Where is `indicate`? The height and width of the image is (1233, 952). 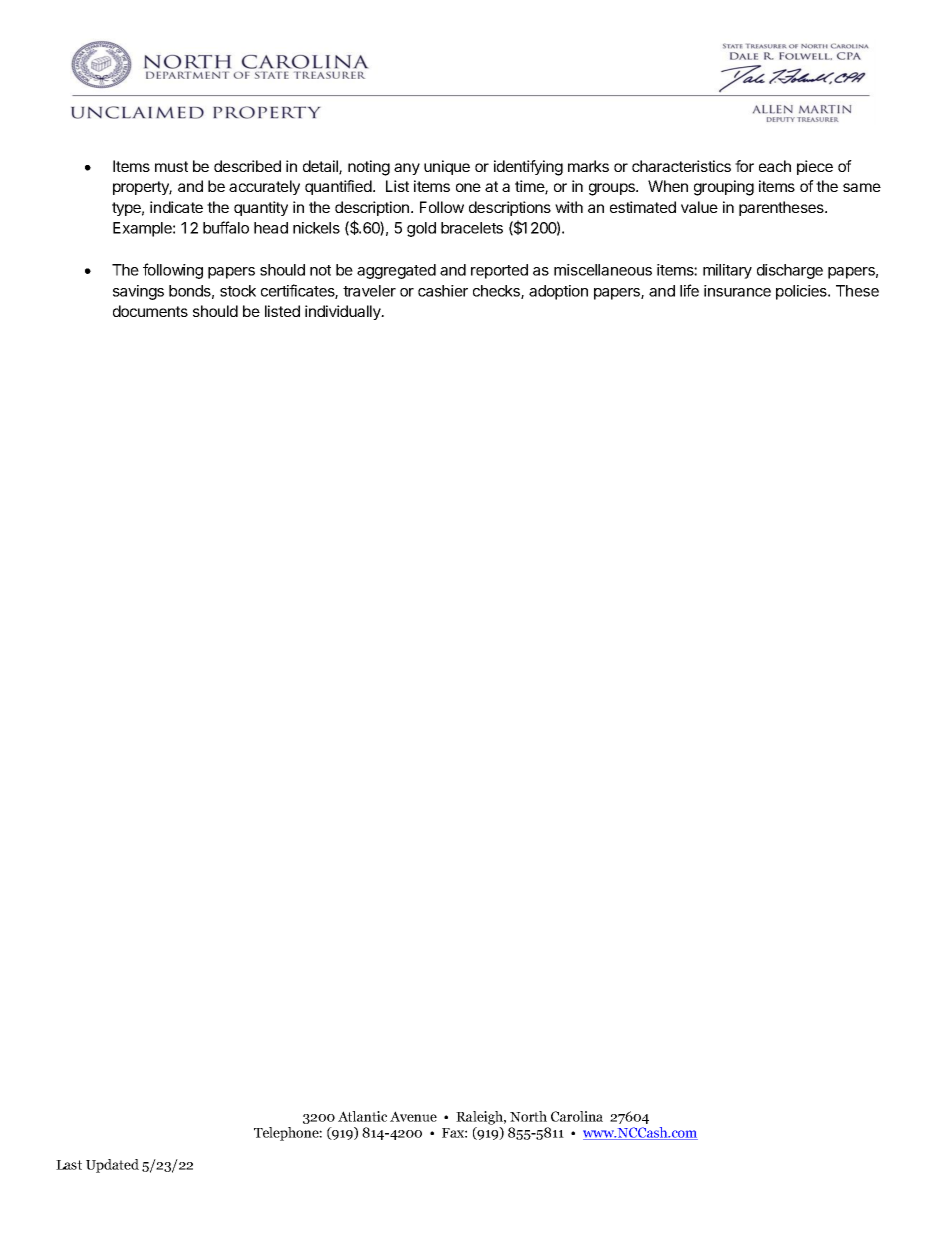 indicate is located at coordinates (176, 207).
